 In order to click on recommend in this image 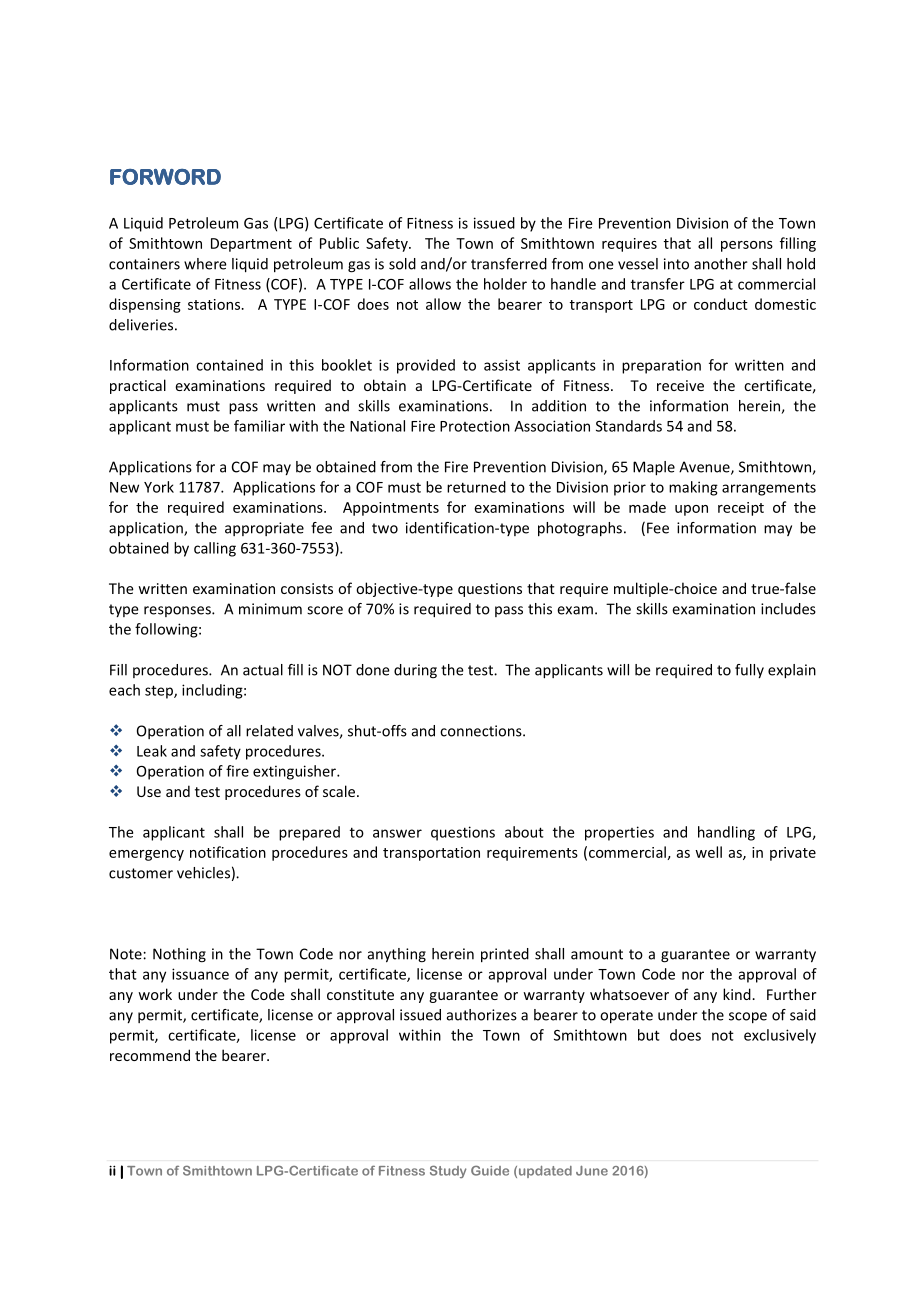, I will do `click(150, 1055)`.
